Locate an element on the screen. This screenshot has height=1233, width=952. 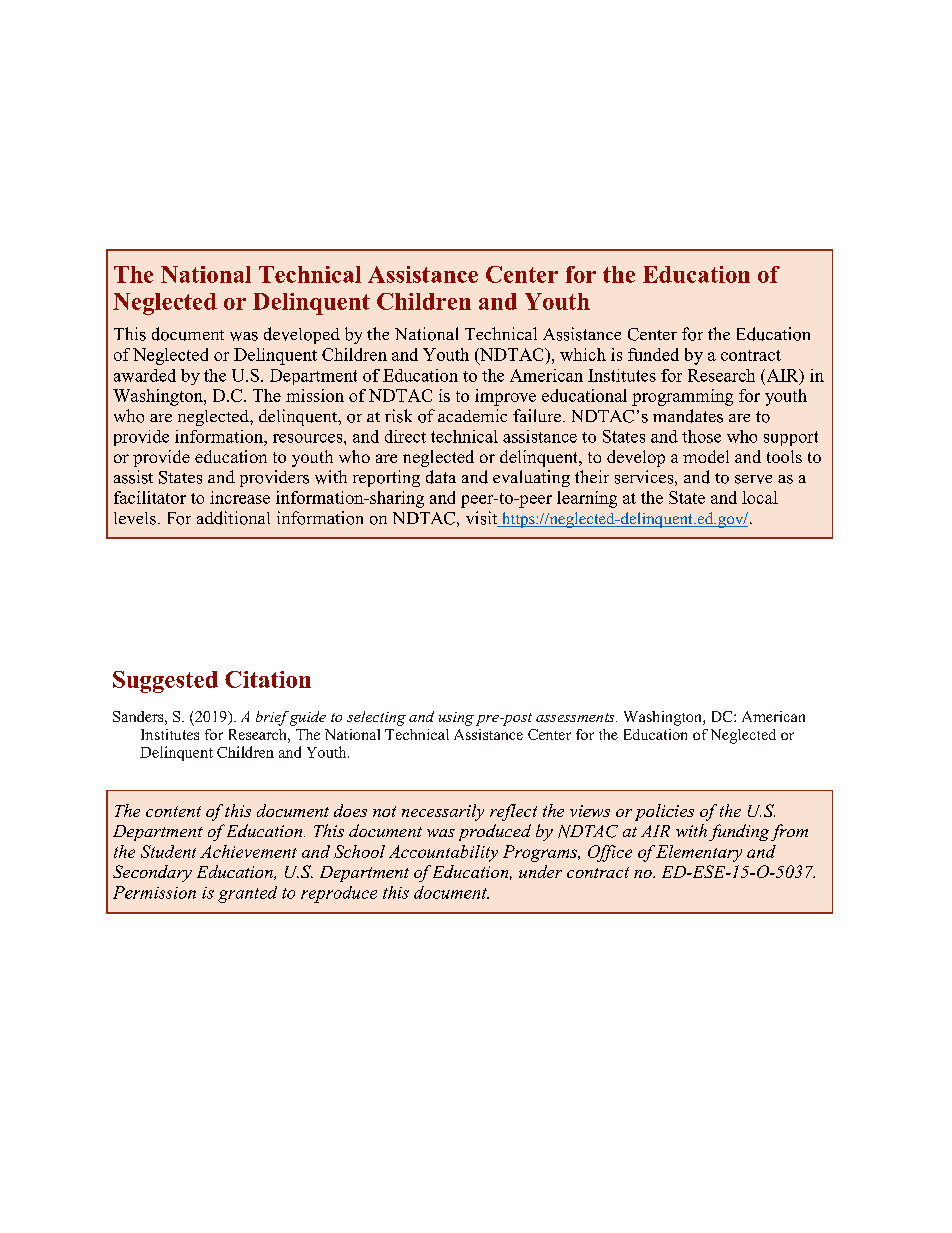
improve is located at coordinates (505, 397).
